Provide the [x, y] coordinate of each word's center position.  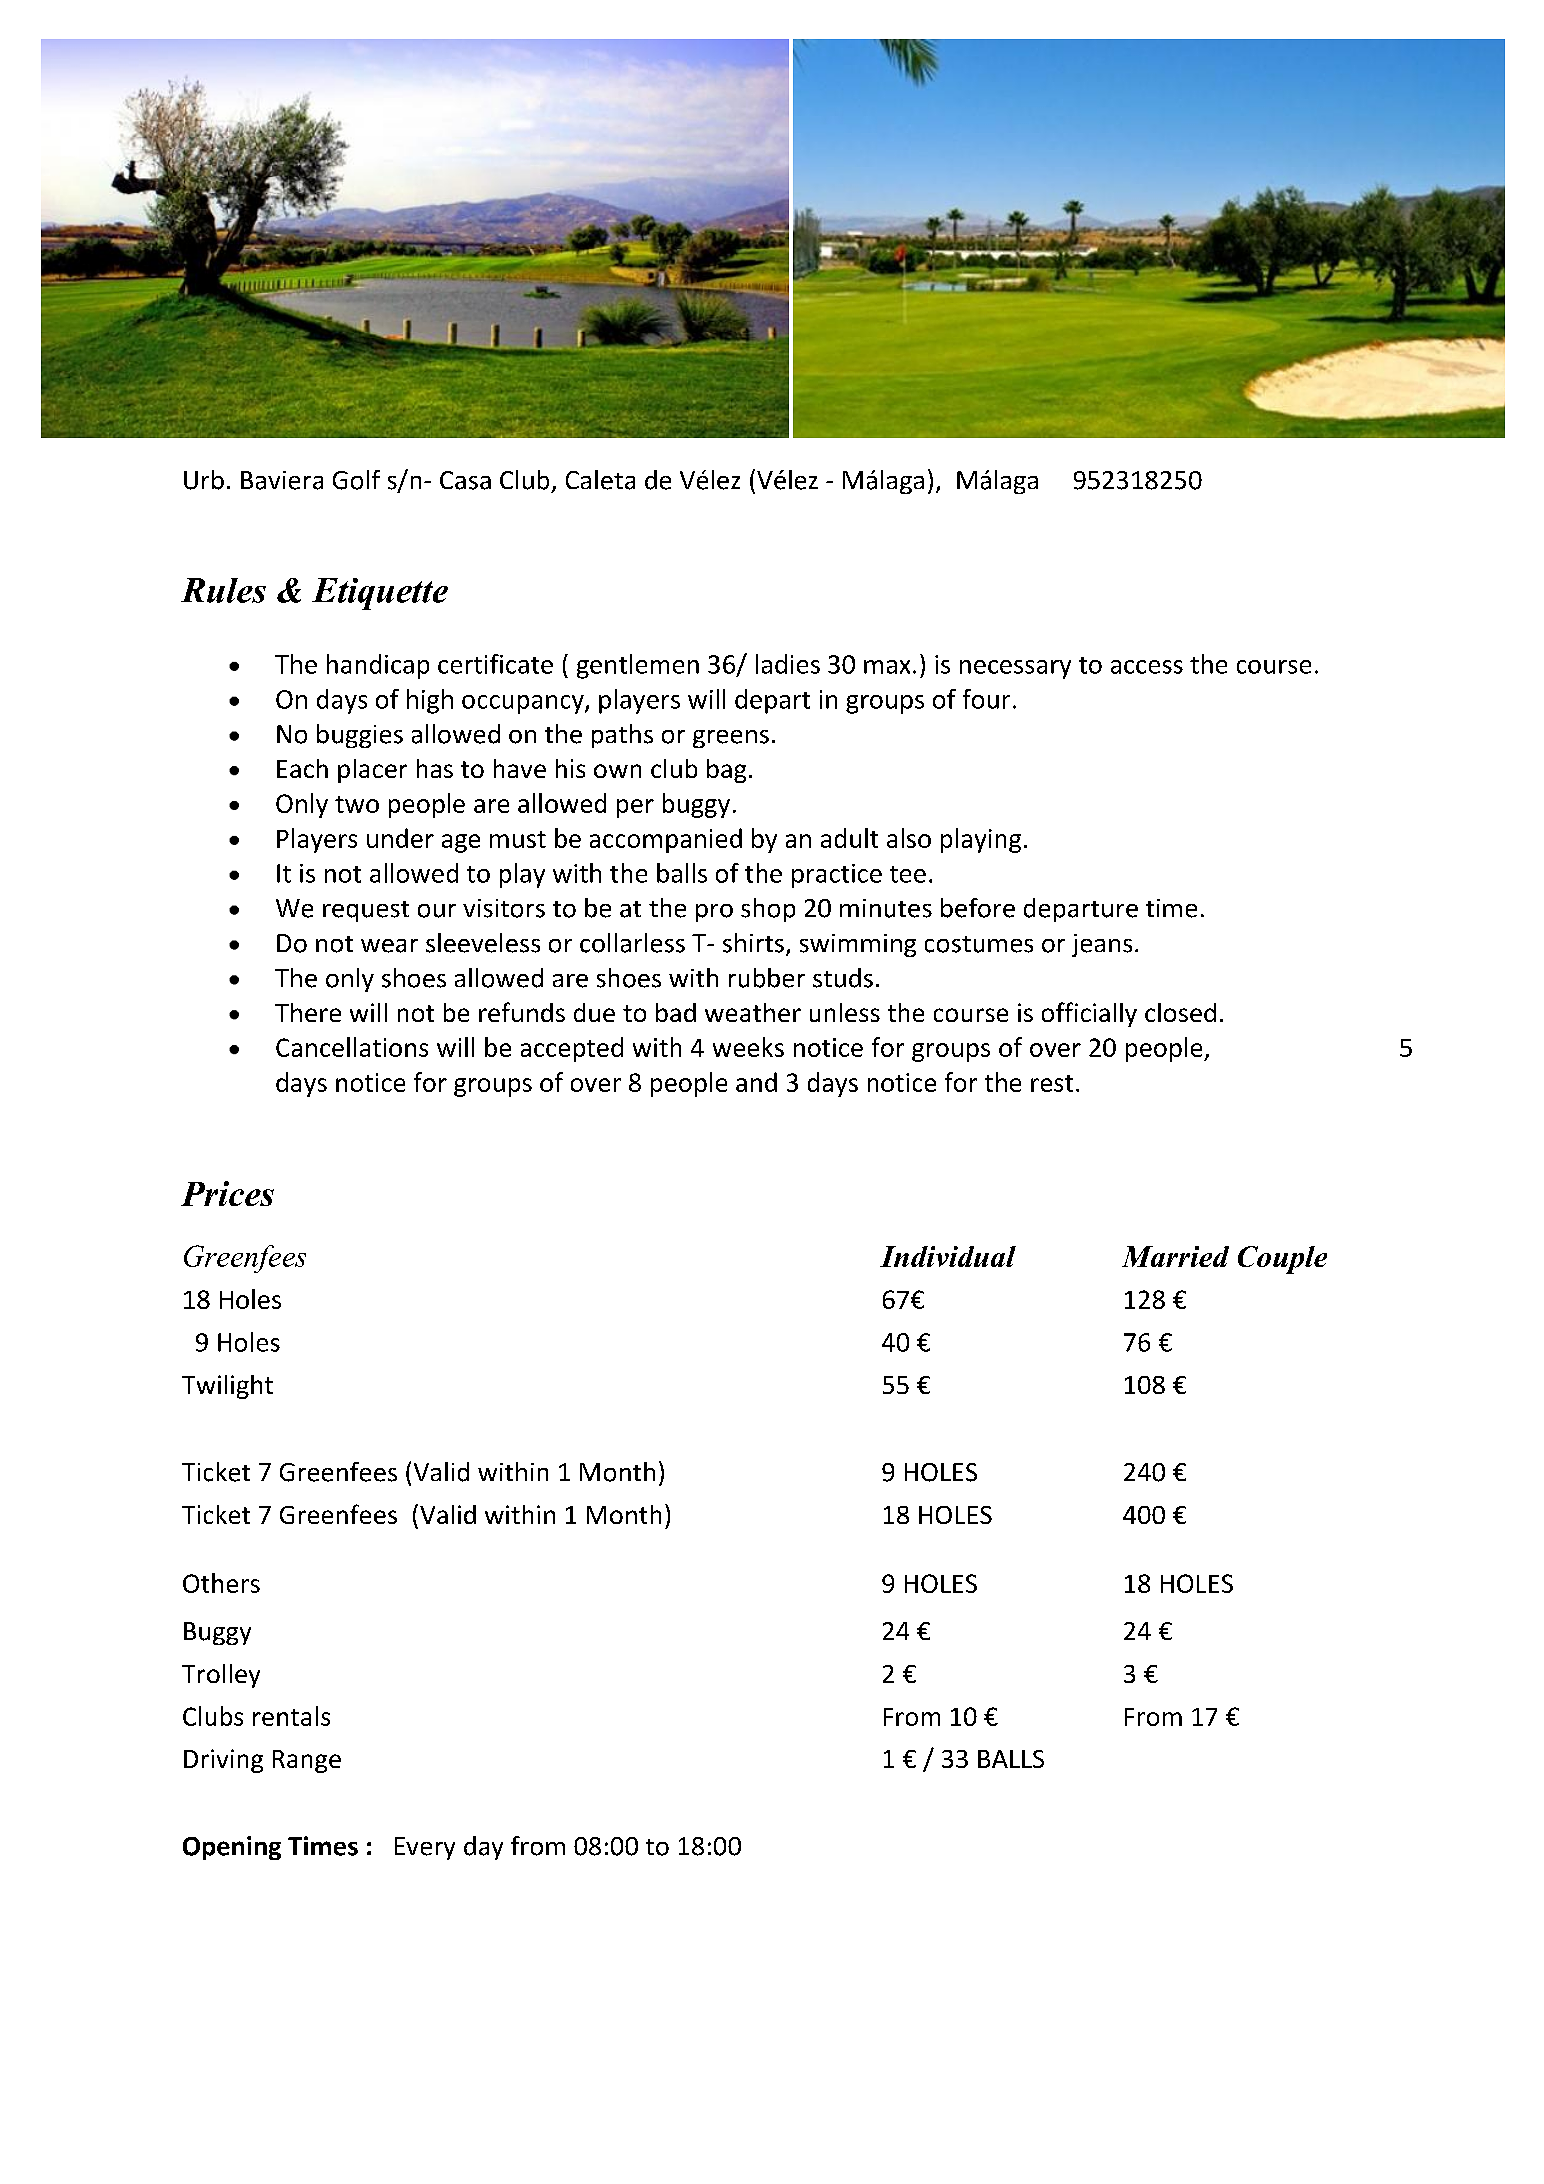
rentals [291, 1716]
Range [307, 1761]
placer [372, 771]
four [986, 699]
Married [1175, 1256]
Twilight [227, 1387]
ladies [788, 664]
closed [1180, 1012]
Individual [948, 1256]
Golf [356, 480]
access [1147, 667]
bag [726, 771]
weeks [748, 1047]
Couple [1282, 1260]
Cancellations [352, 1047]
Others [221, 1583]
